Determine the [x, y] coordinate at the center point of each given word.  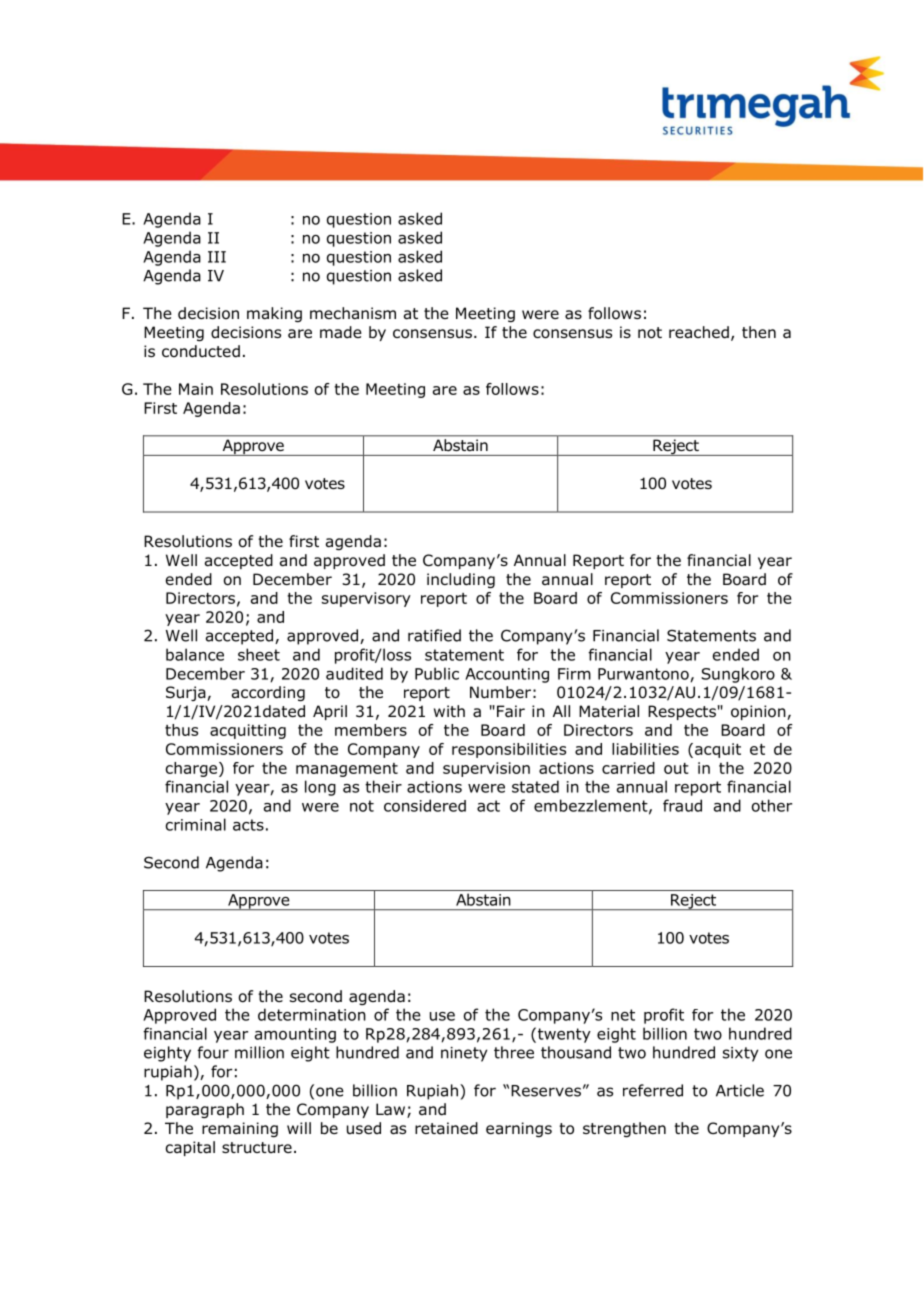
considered [425, 805]
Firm [574, 674]
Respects [682, 712]
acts [248, 825]
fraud [682, 805]
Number [500, 692]
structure [257, 1147]
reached [699, 332]
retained [446, 1128]
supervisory [366, 599]
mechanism [353, 313]
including [461, 580]
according [268, 693]
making [274, 314]
